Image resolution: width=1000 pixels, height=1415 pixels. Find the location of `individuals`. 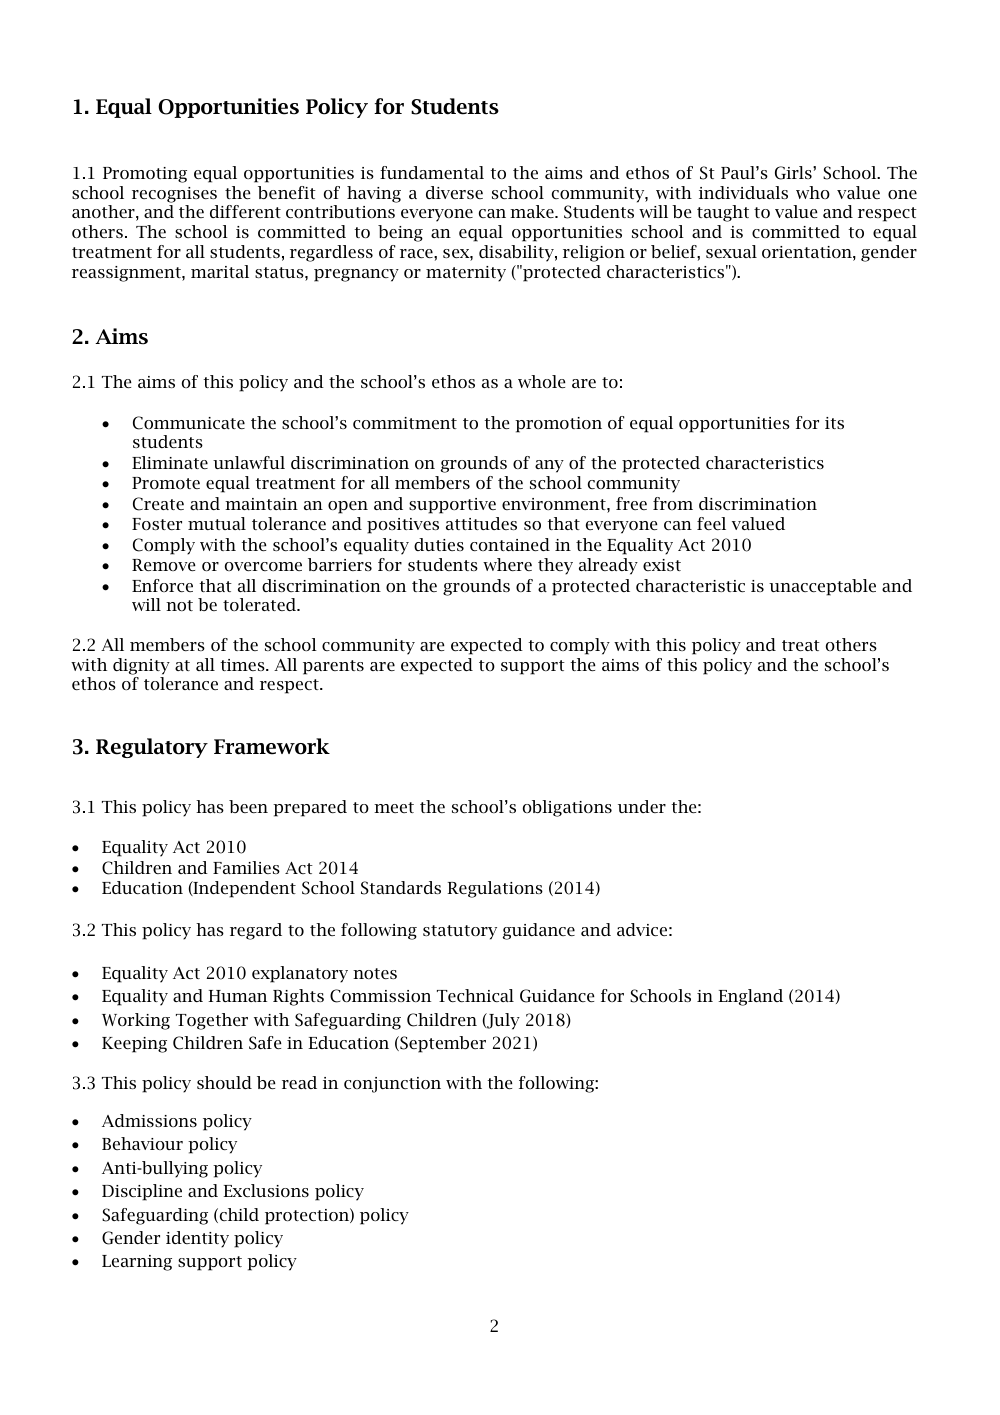

individuals is located at coordinates (743, 192).
